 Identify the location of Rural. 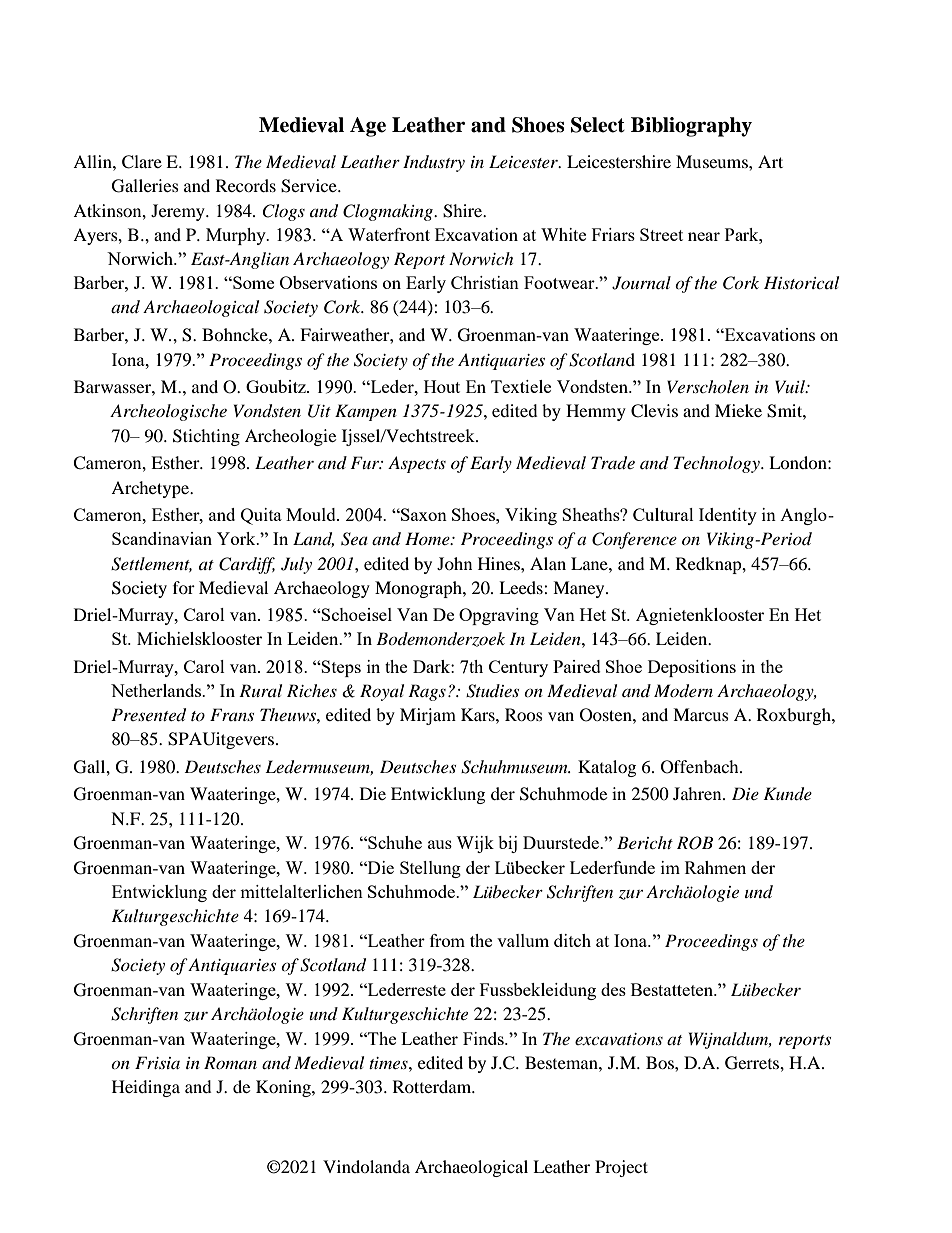
(260, 690).
